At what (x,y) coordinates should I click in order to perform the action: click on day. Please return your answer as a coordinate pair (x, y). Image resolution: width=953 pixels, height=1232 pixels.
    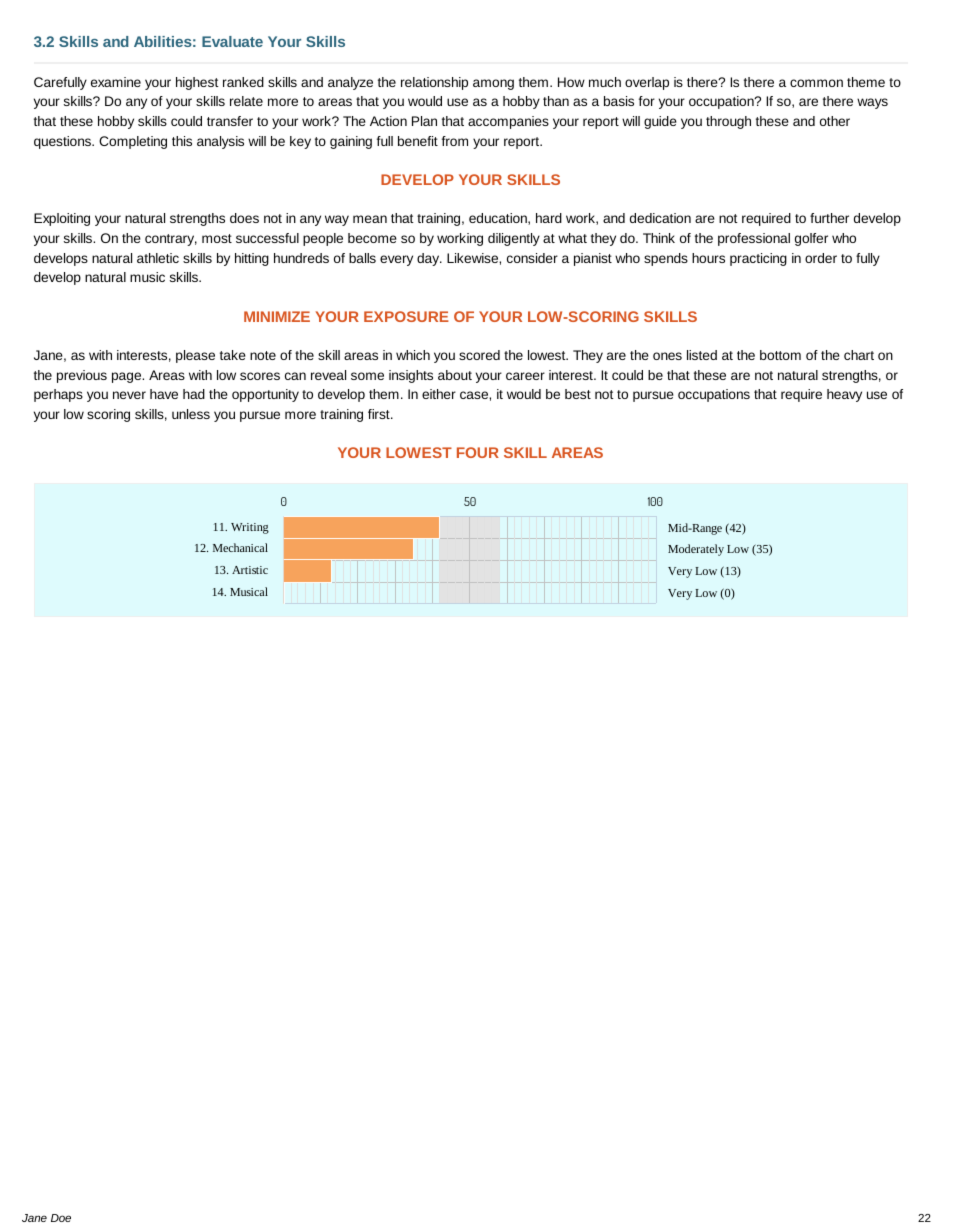
    Looking at the image, I should click on (429, 259).
